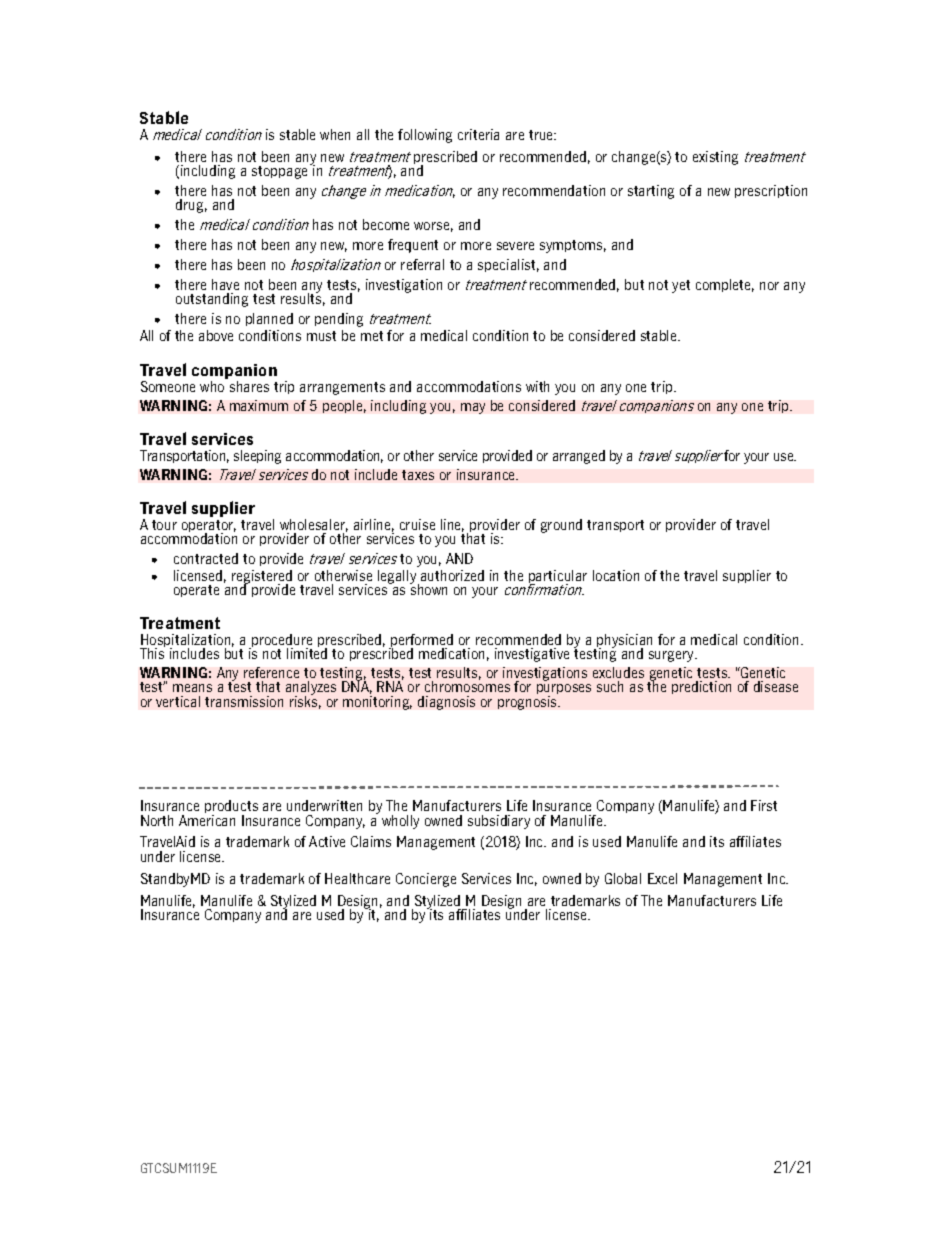  I want to click on registered, so click(262, 578).
